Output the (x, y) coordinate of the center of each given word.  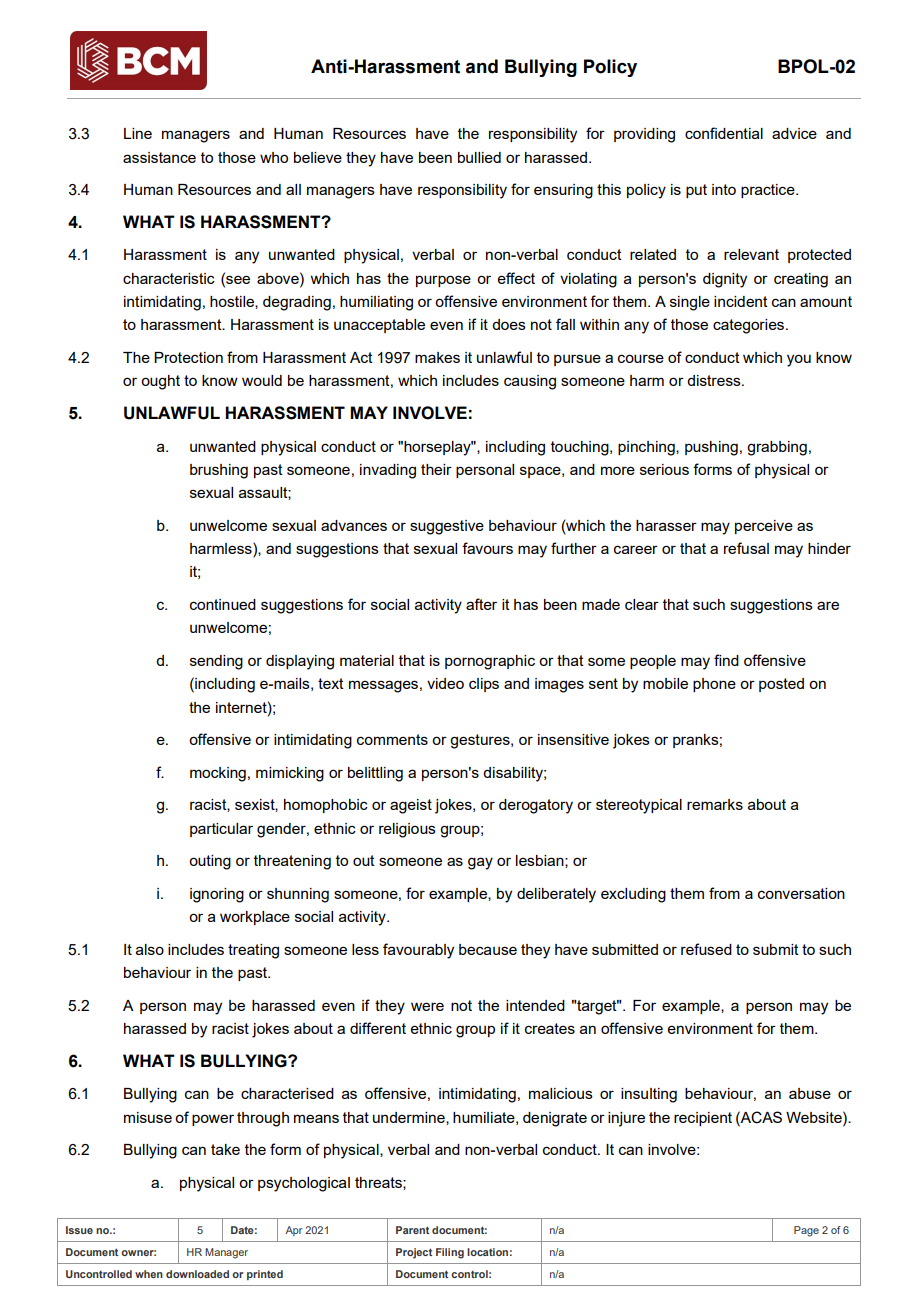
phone (714, 685)
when (149, 1274)
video (445, 683)
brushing (219, 471)
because (488, 949)
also (150, 949)
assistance (159, 157)
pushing (711, 448)
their (436, 469)
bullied (479, 157)
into (724, 189)
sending (216, 662)
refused (706, 949)
